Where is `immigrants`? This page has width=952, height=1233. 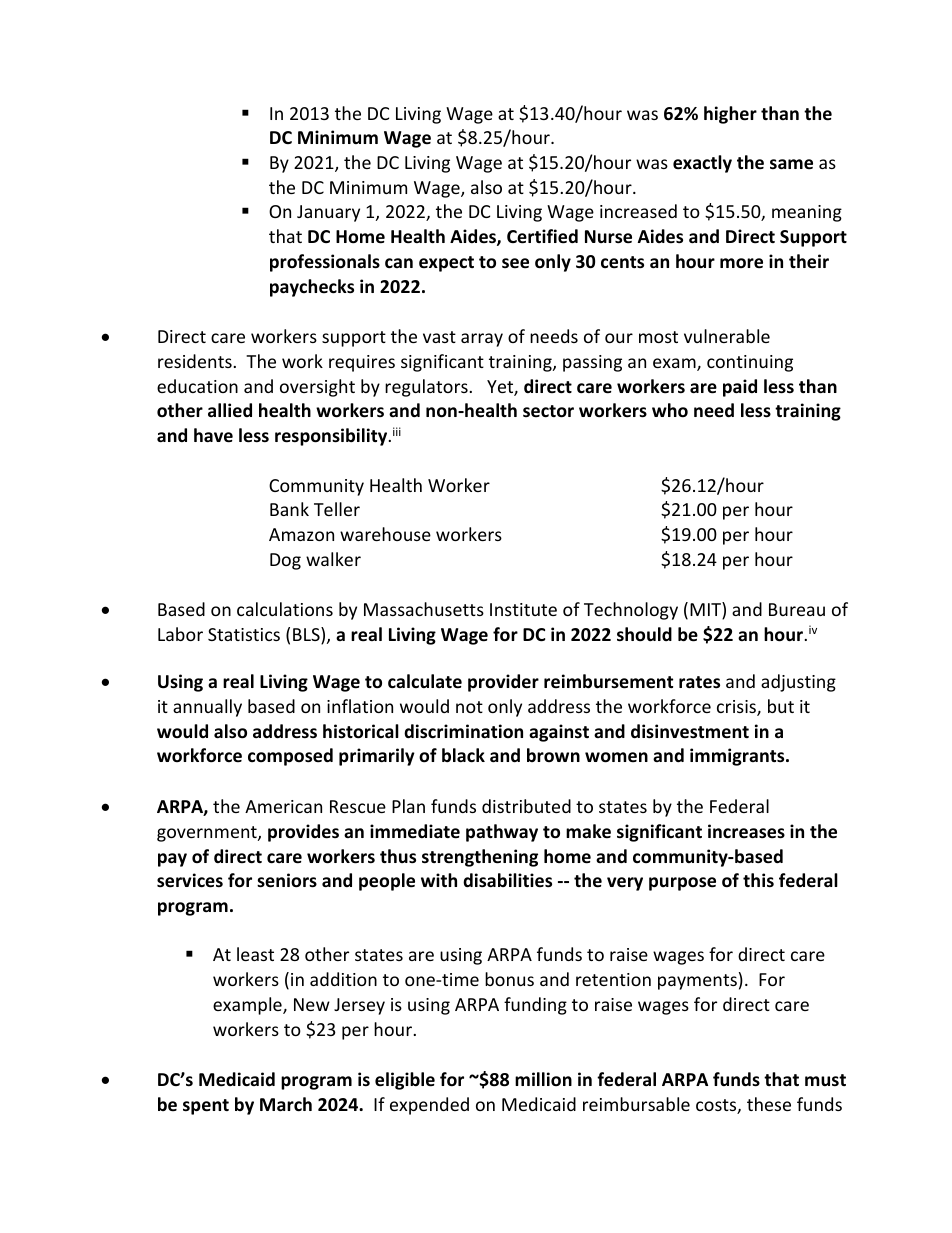 immigrants is located at coordinates (738, 757).
